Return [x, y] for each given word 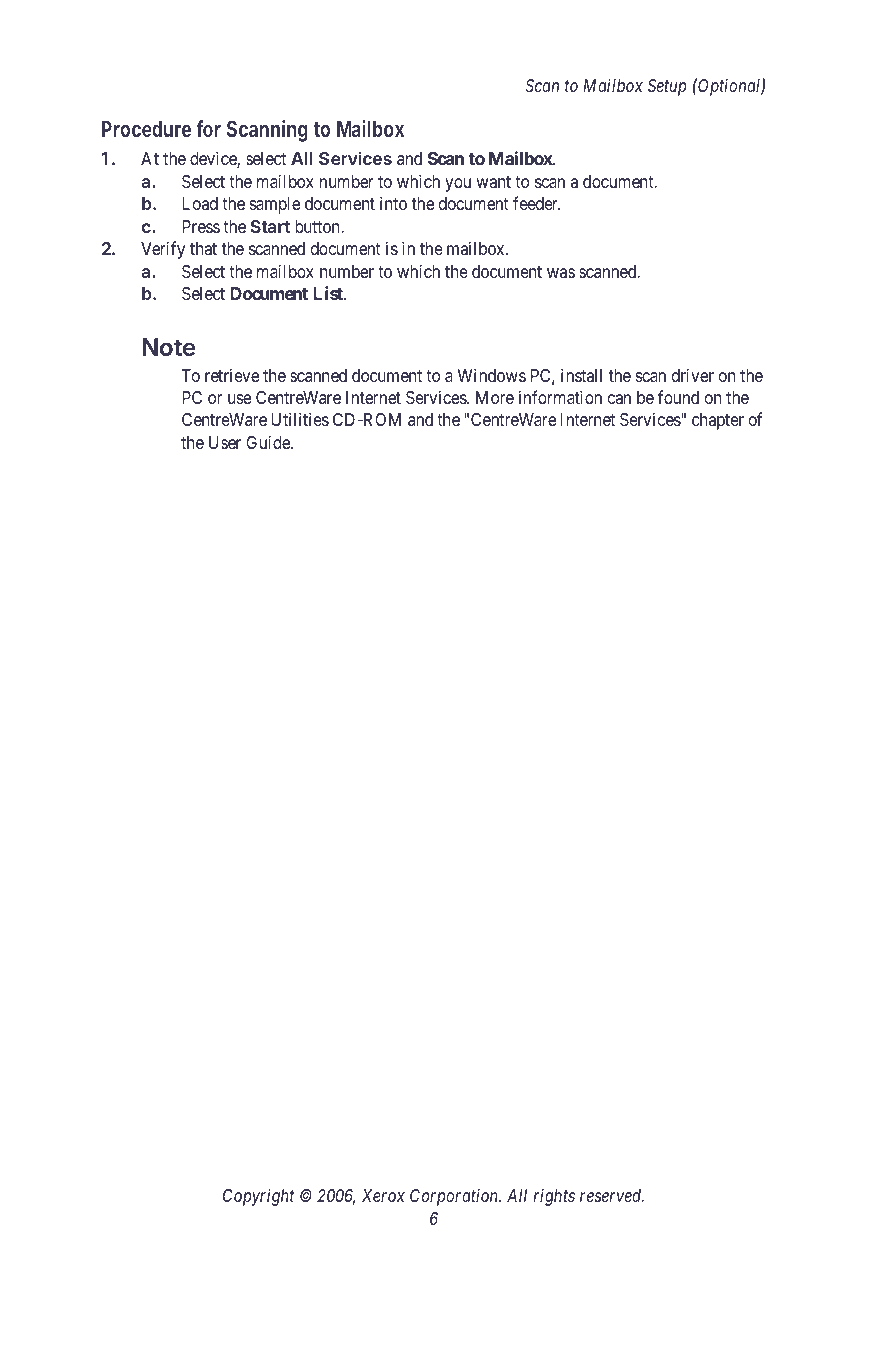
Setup [667, 87]
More [495, 397]
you [458, 185]
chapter [718, 421]
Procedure [146, 129]
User [225, 442]
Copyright [259, 1197]
